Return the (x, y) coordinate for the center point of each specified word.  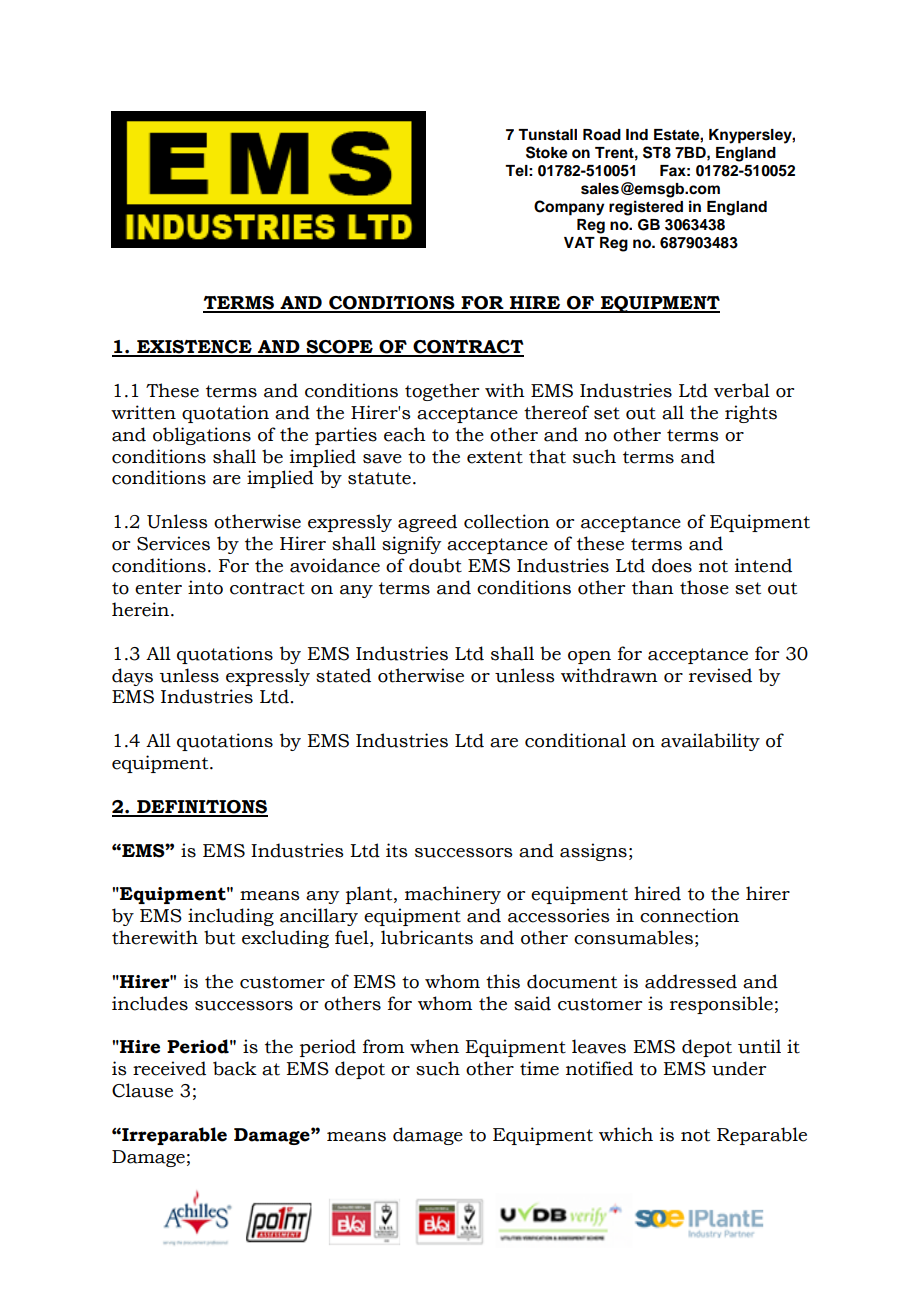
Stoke (547, 152)
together (442, 392)
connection (689, 915)
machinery (453, 895)
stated (343, 675)
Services (173, 543)
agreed (427, 523)
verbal (742, 390)
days (132, 677)
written (143, 412)
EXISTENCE (194, 348)
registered (646, 208)
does (672, 565)
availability (710, 742)
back (235, 1068)
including (231, 917)
